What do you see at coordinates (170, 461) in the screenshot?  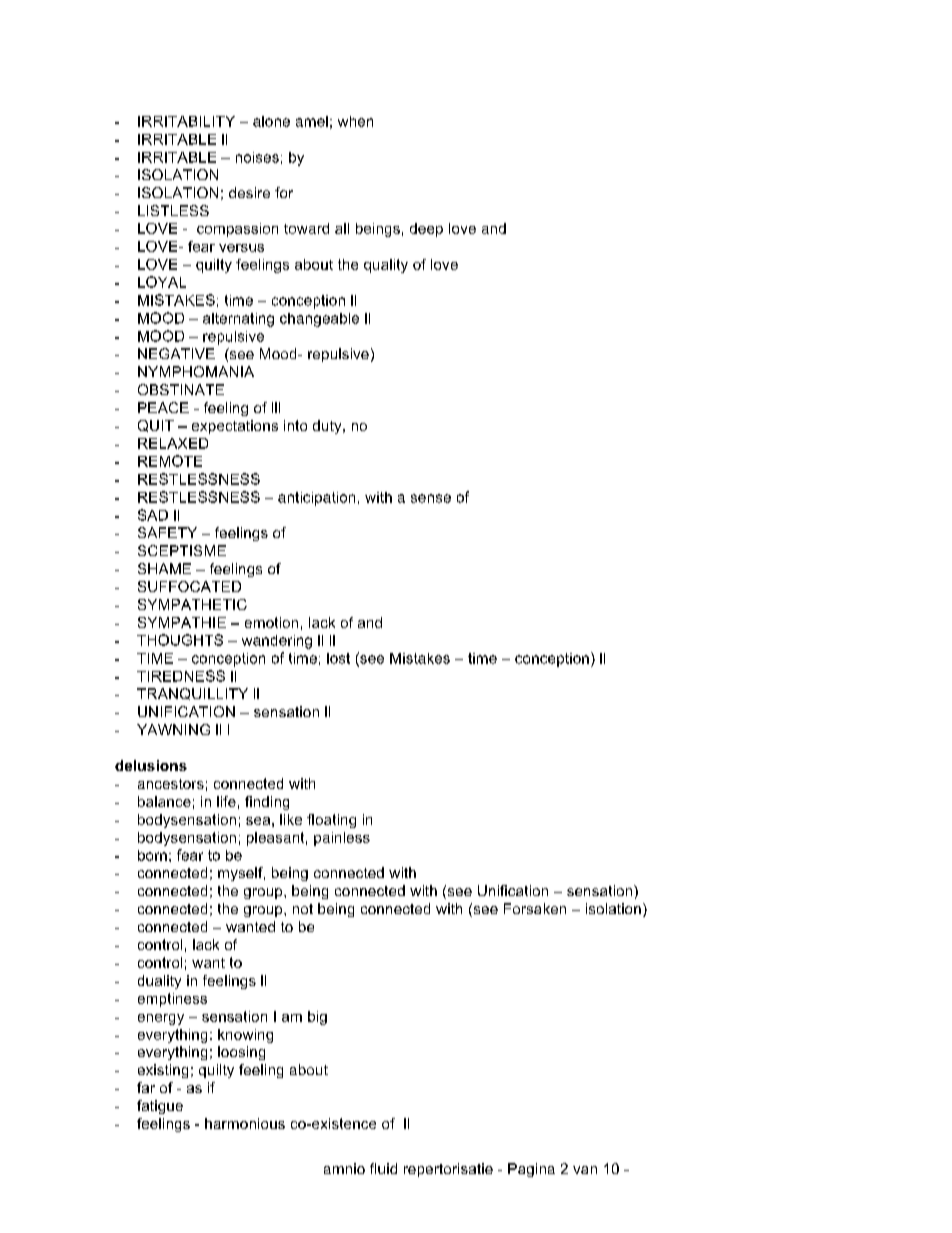 I see `REMOTE` at bounding box center [170, 461].
